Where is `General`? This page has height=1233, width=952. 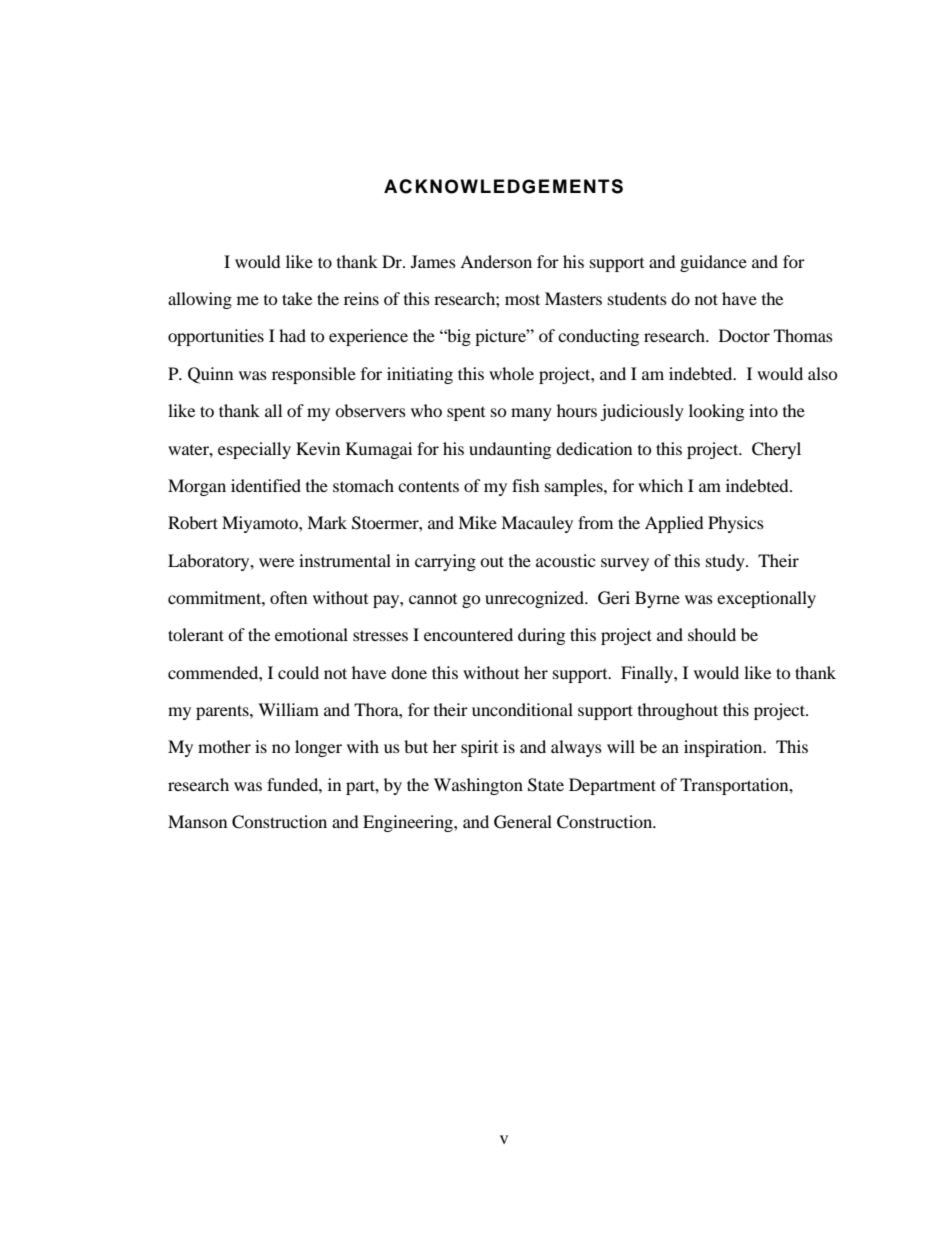
General is located at coordinates (523, 822).
